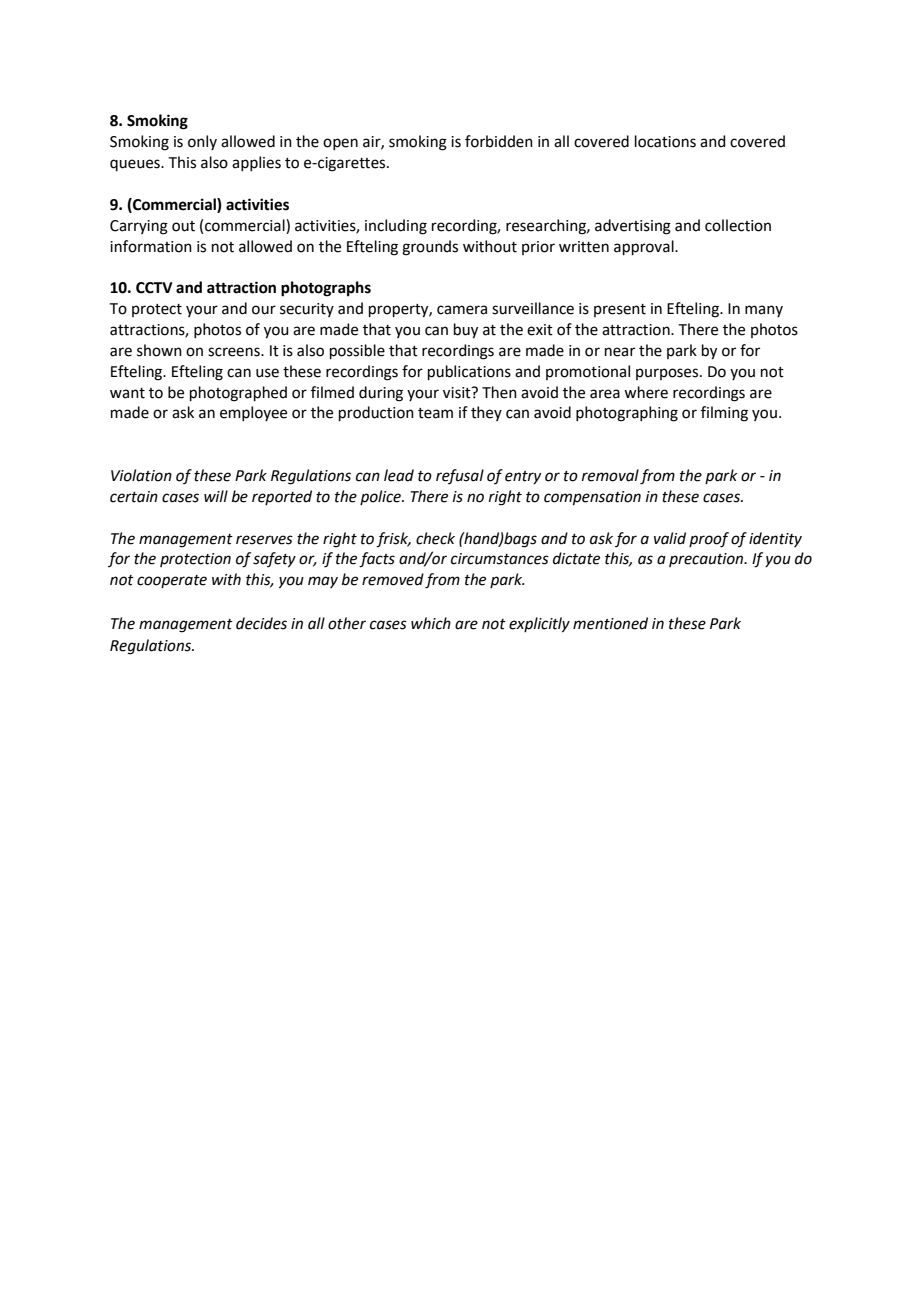 This image has width=924, height=1308. Describe the element at coordinates (261, 623) in the image. I see `decides` at that location.
